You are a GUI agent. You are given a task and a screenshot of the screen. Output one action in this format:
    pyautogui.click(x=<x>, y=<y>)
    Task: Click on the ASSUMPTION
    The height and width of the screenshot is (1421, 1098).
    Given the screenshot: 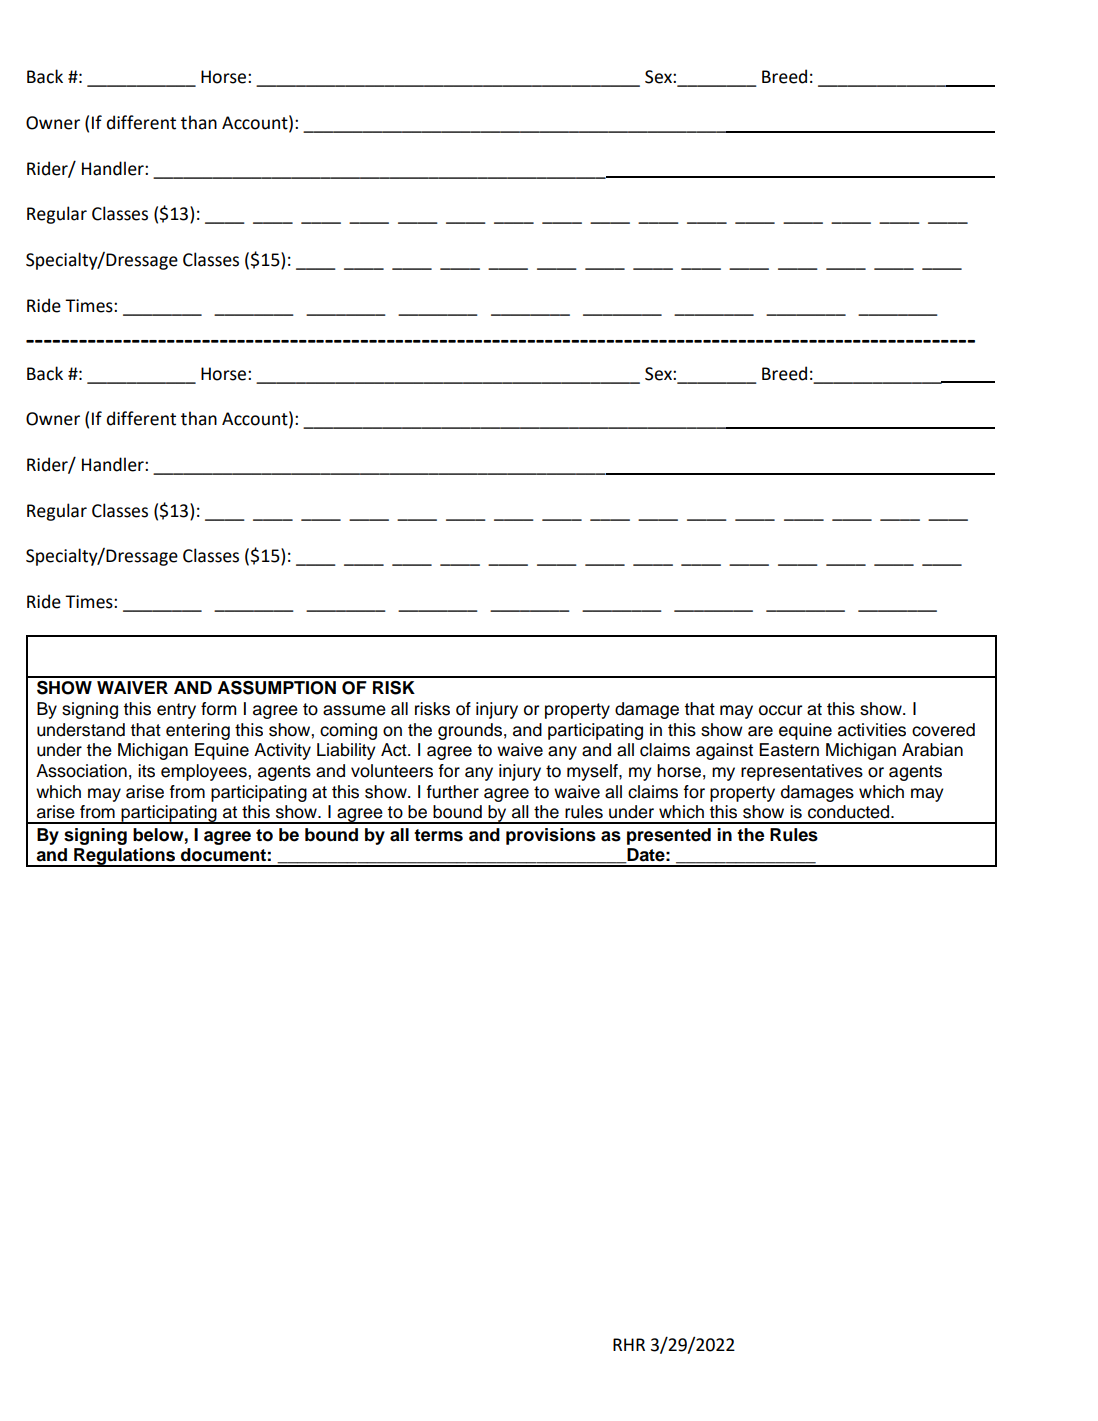 What is the action you would take?
    pyautogui.click(x=276, y=688)
